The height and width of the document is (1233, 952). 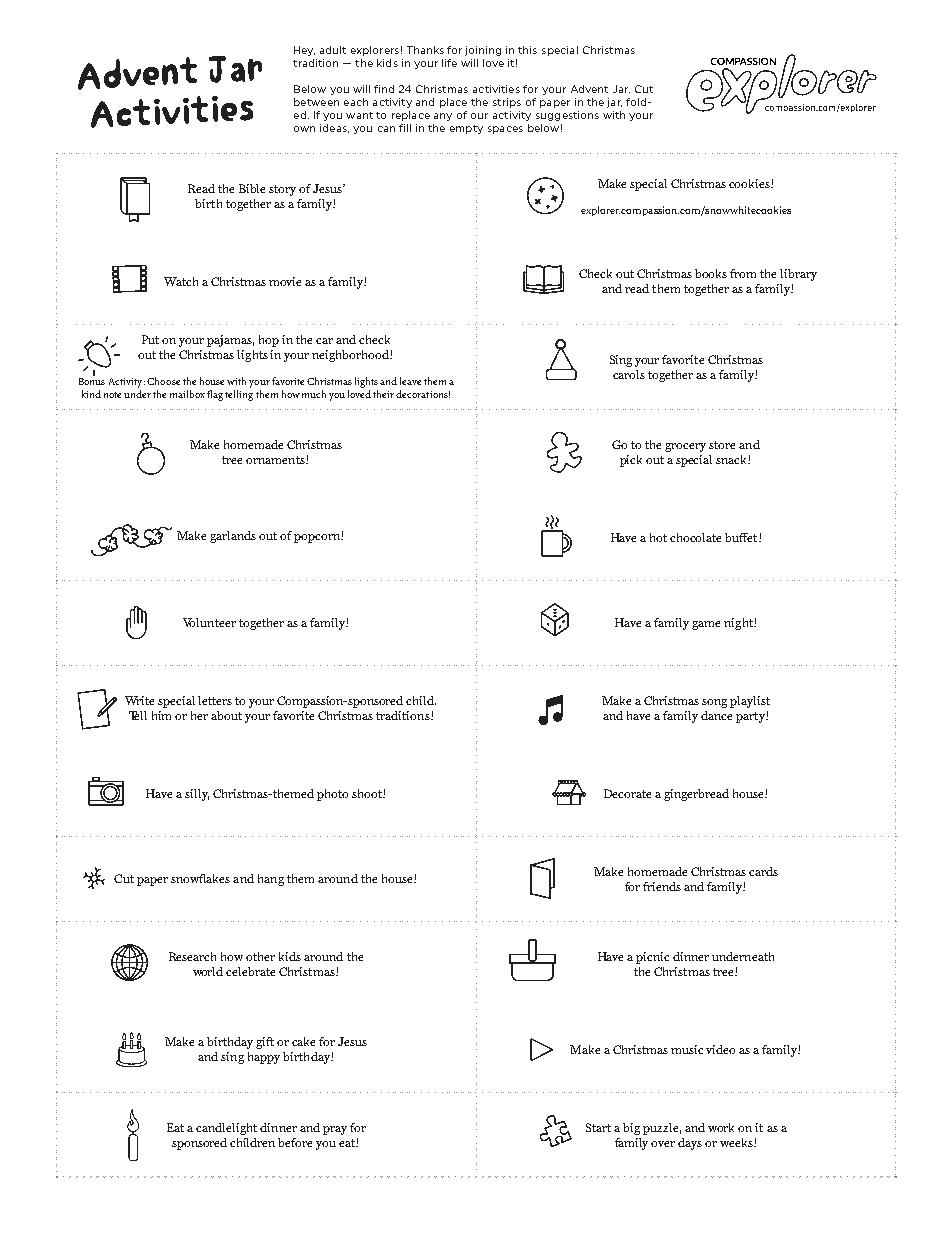 I want to click on cards, so click(x=763, y=871).
